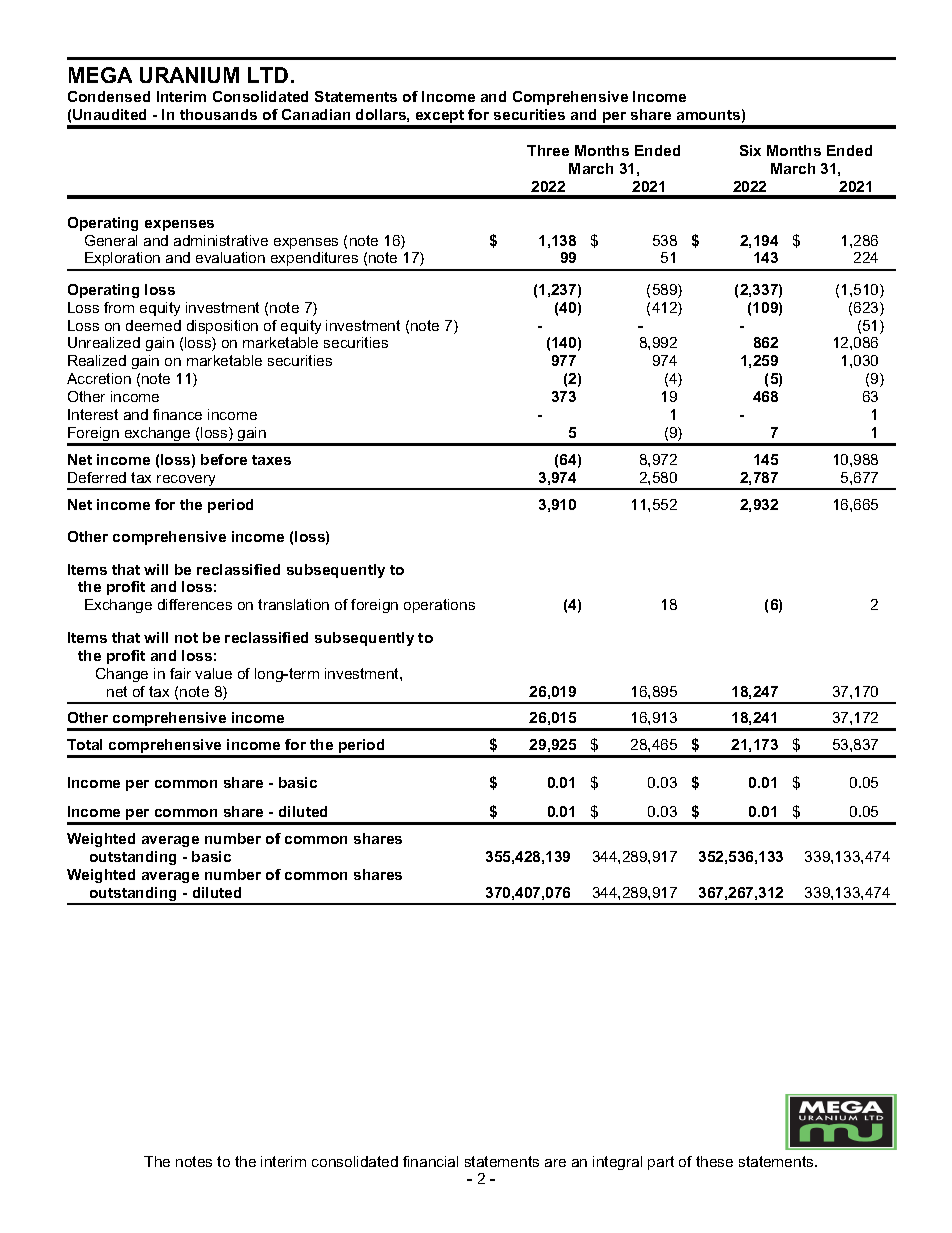 The height and width of the document is (1233, 952). What do you see at coordinates (153, 325) in the document?
I see `deemed` at bounding box center [153, 325].
